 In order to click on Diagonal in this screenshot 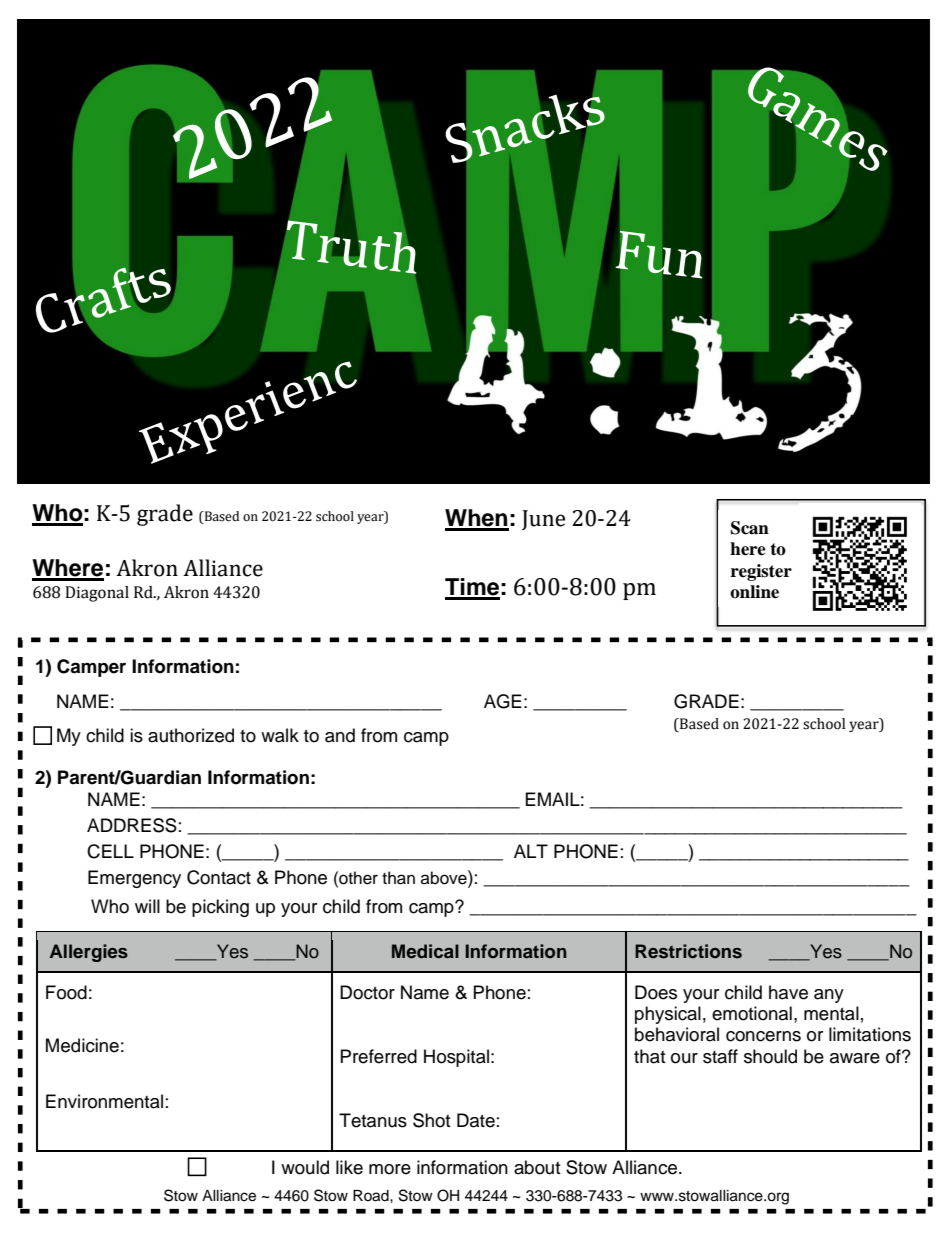, I will do `click(97, 594)`.
